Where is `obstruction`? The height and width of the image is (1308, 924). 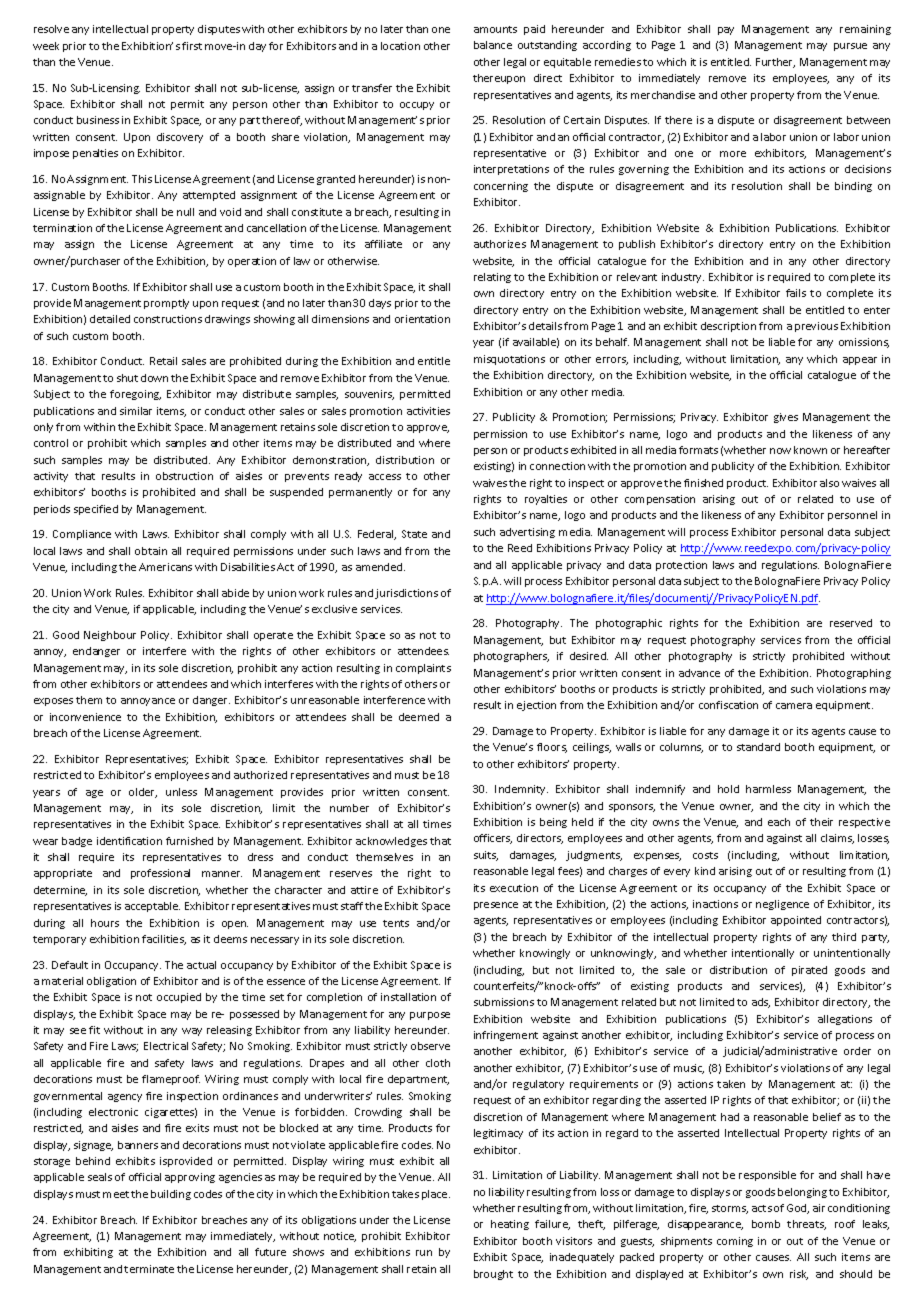 obstruction is located at coordinates (184, 476).
